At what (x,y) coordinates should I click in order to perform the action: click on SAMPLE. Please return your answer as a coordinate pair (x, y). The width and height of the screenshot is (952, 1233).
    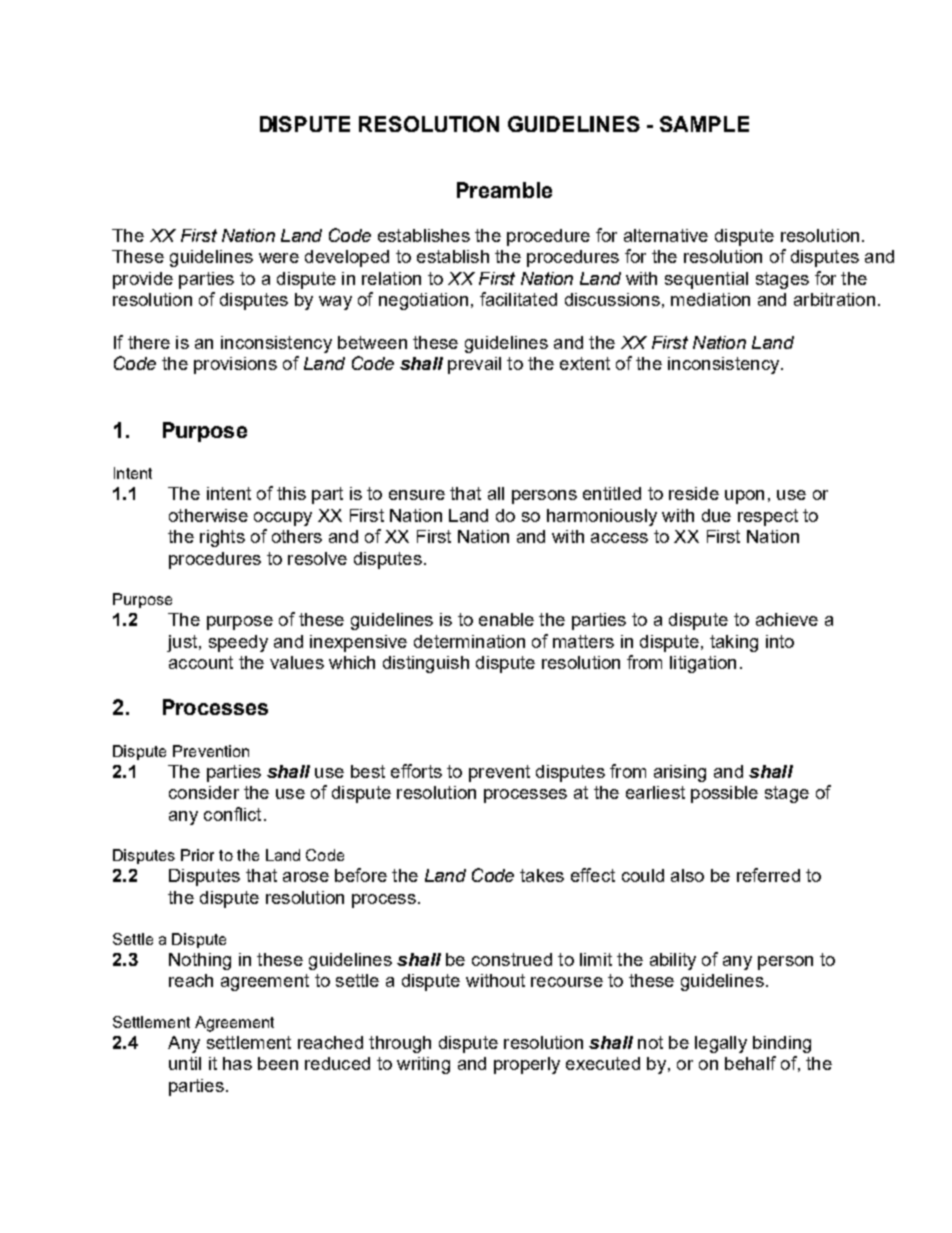
    Looking at the image, I should click on (704, 124).
